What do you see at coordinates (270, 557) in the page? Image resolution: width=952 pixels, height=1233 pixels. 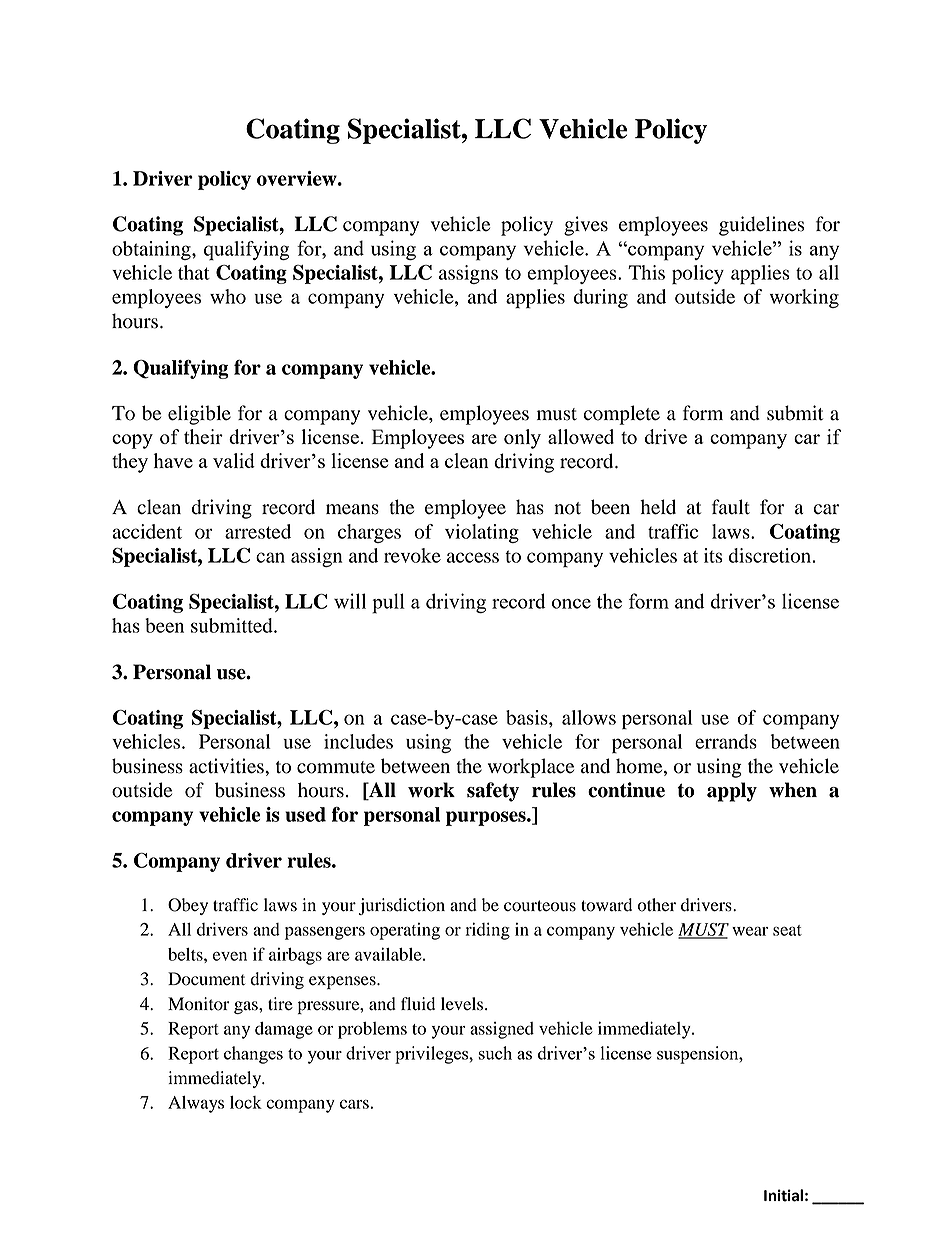 I see `can` at bounding box center [270, 557].
